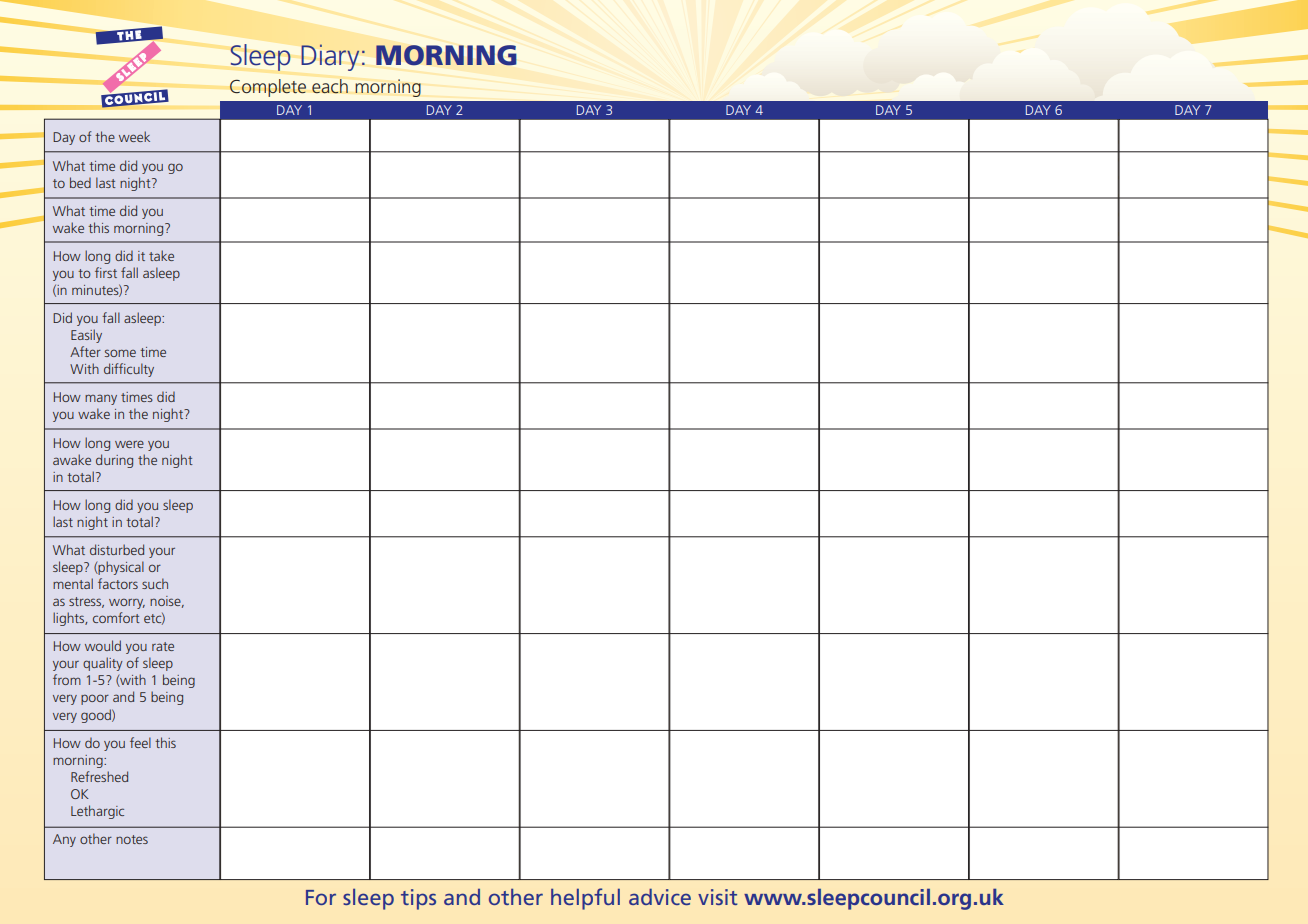 The image size is (1308, 924). Describe the element at coordinates (660, 897) in the screenshot. I see `advice` at that location.
